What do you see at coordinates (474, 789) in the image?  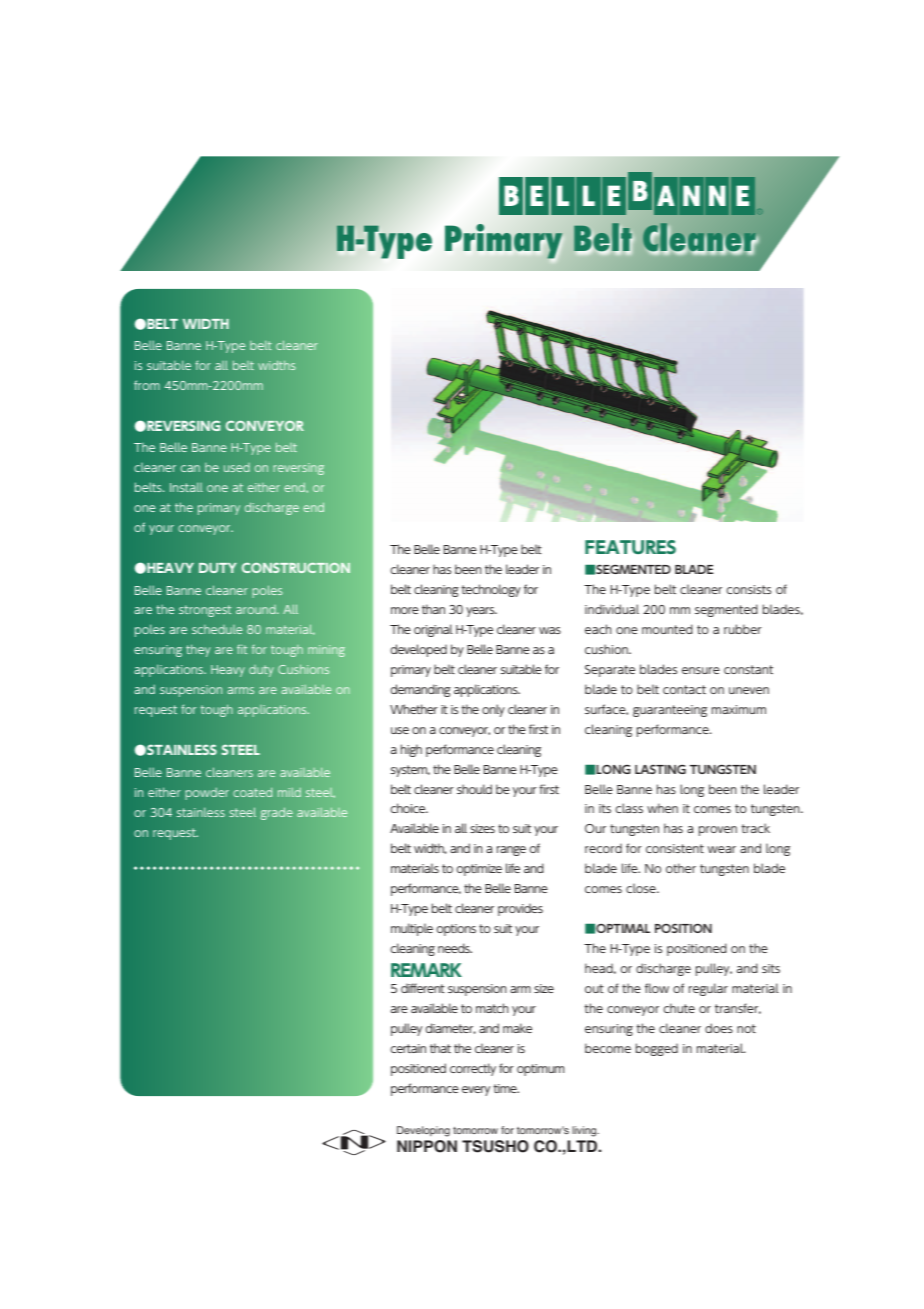 I see `should` at bounding box center [474, 789].
